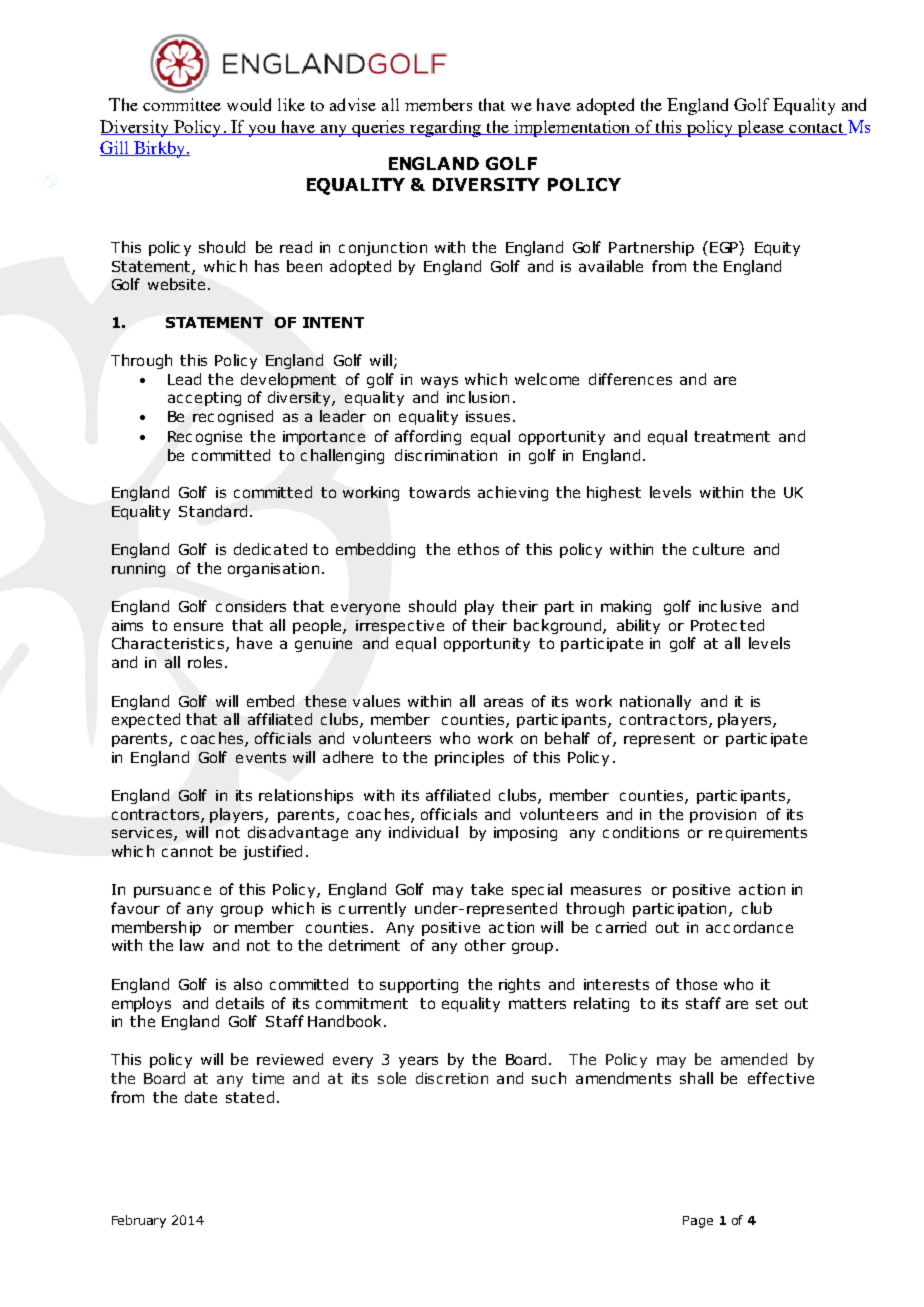  Describe the element at coordinates (139, 1221) in the document. I see `February` at that location.
